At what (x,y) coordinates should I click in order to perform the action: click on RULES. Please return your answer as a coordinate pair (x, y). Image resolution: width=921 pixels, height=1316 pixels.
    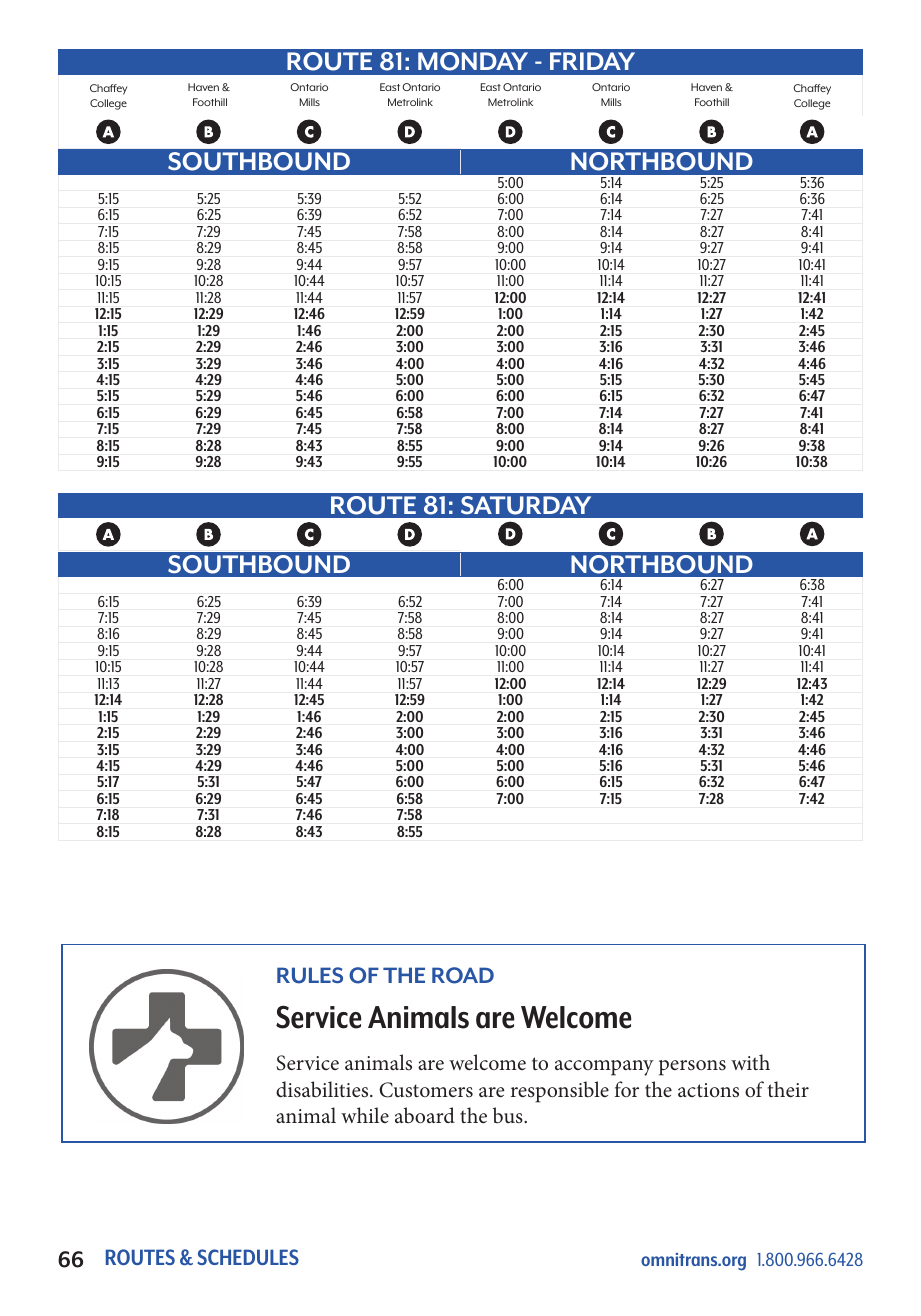
    Looking at the image, I should click on (310, 975).
